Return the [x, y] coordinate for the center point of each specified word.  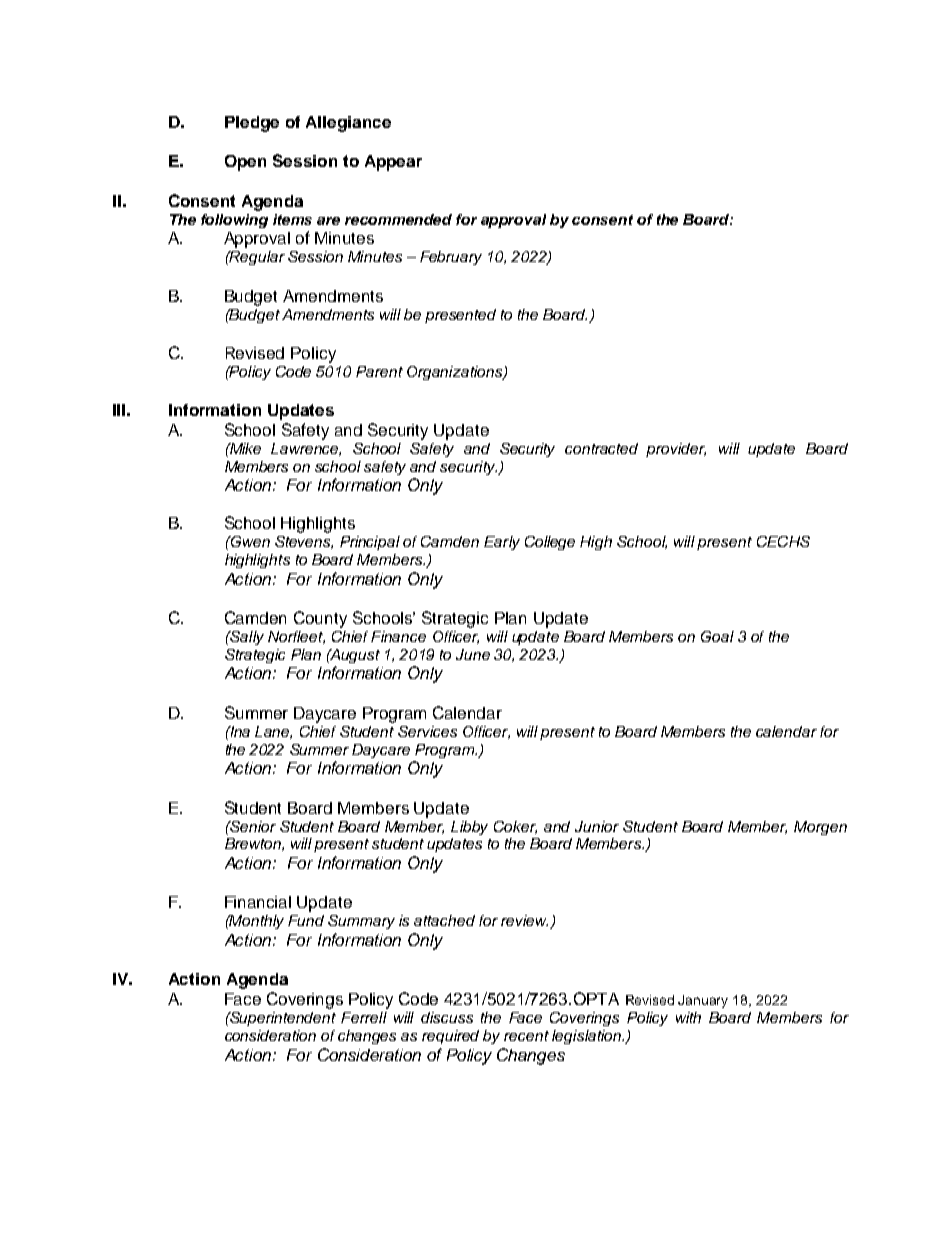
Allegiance [348, 124]
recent [526, 1036]
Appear [393, 163]
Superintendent [282, 1019]
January [703, 1001]
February [451, 258]
